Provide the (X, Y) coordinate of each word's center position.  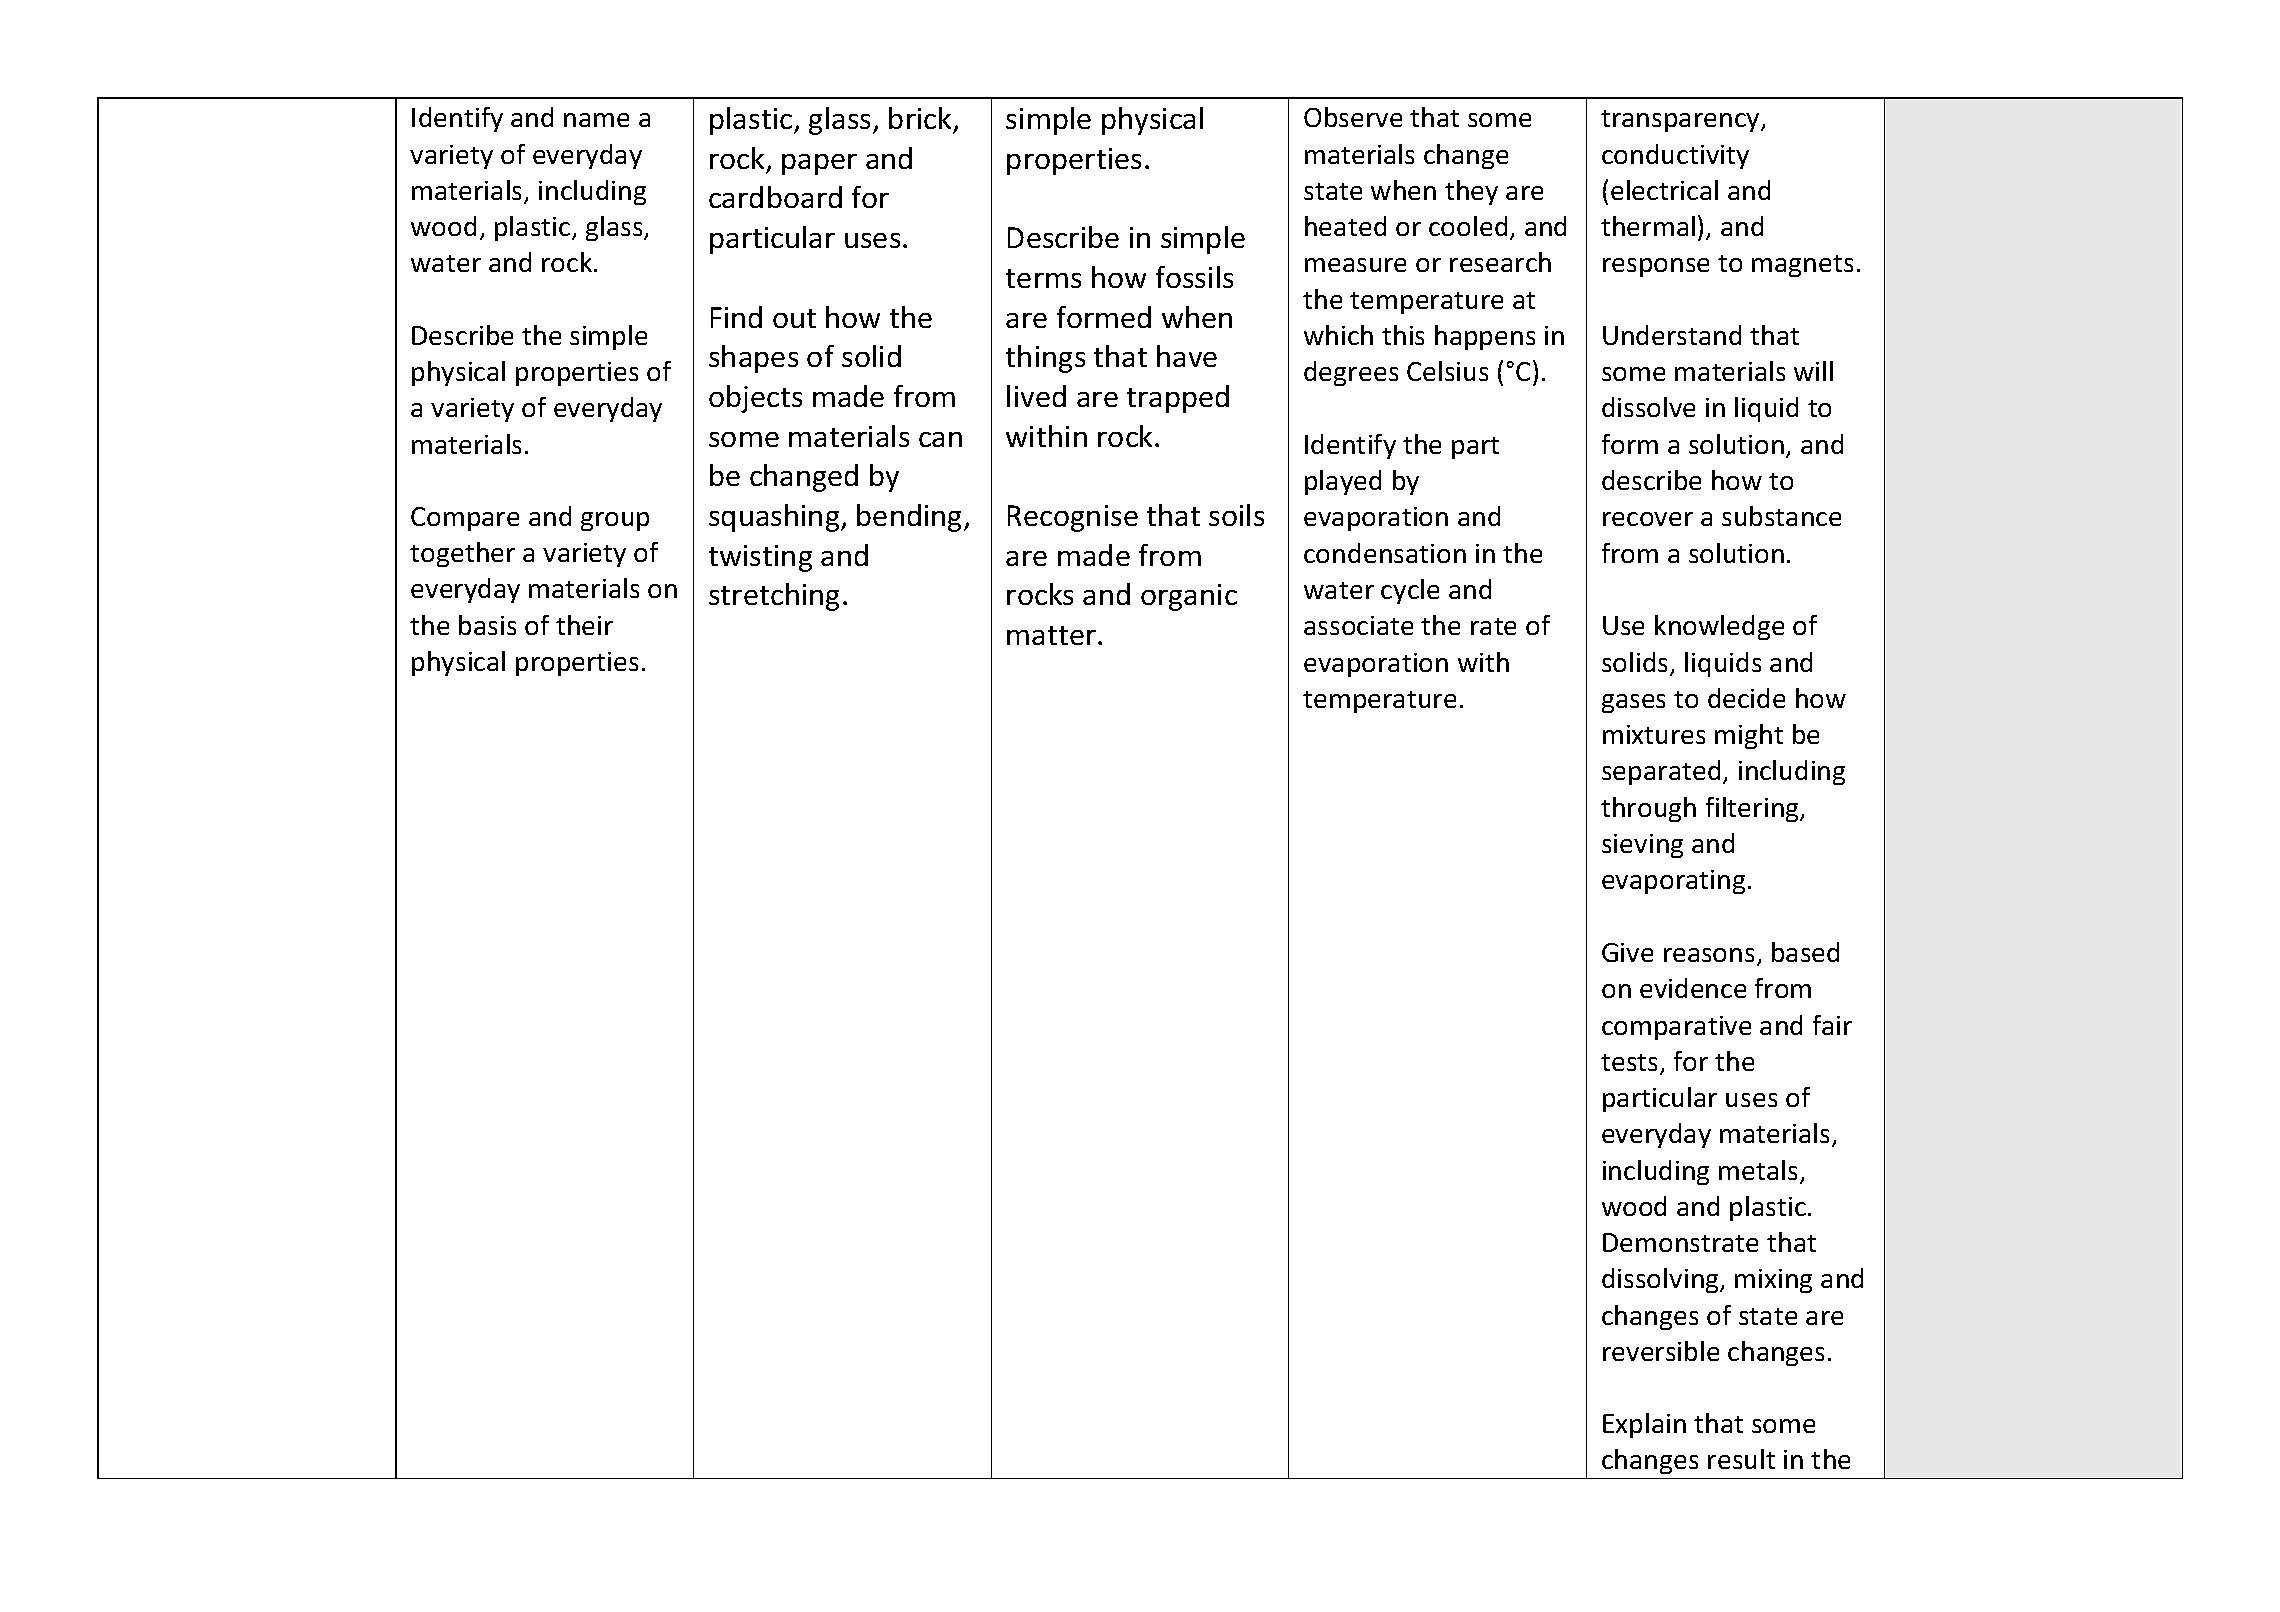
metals (1760, 1171)
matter (1053, 635)
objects (755, 399)
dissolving (1661, 1280)
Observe (1353, 117)
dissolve (1648, 407)
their (584, 625)
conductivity (1675, 156)
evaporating (1673, 882)
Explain (1644, 1425)
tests (1631, 1064)
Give (1627, 952)
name (596, 120)
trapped (1178, 399)
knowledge (1719, 627)
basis (487, 625)
